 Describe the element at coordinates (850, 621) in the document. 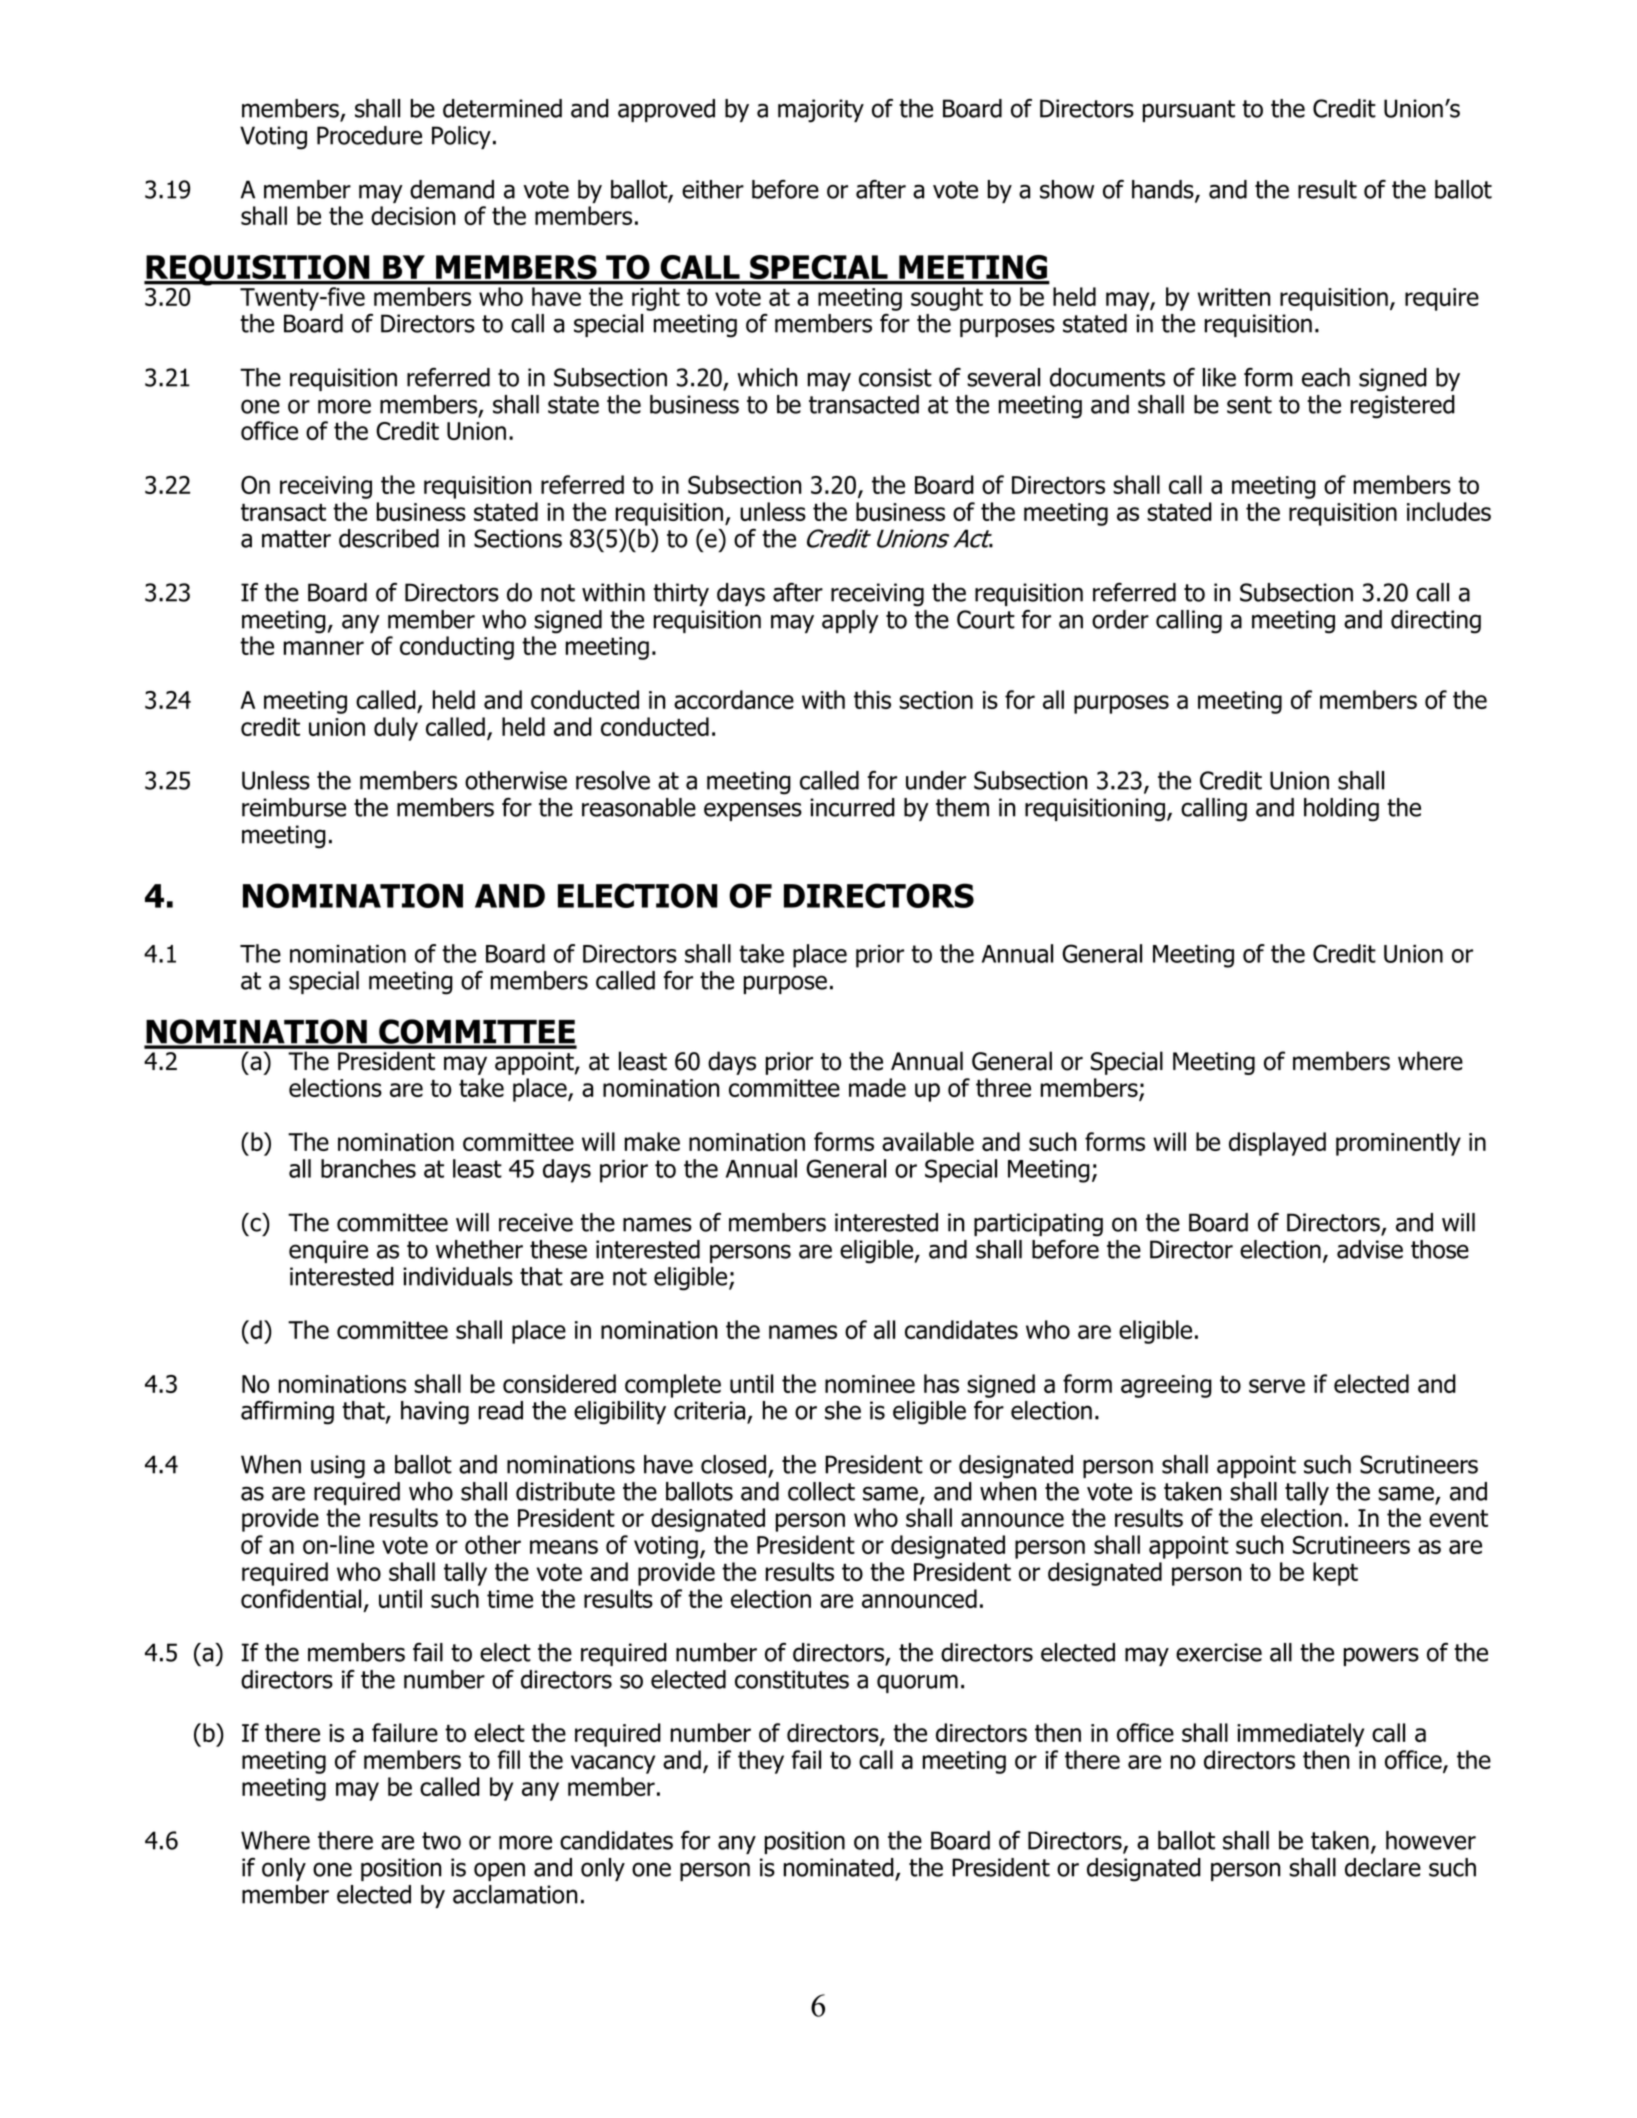

I see `apply` at that location.
